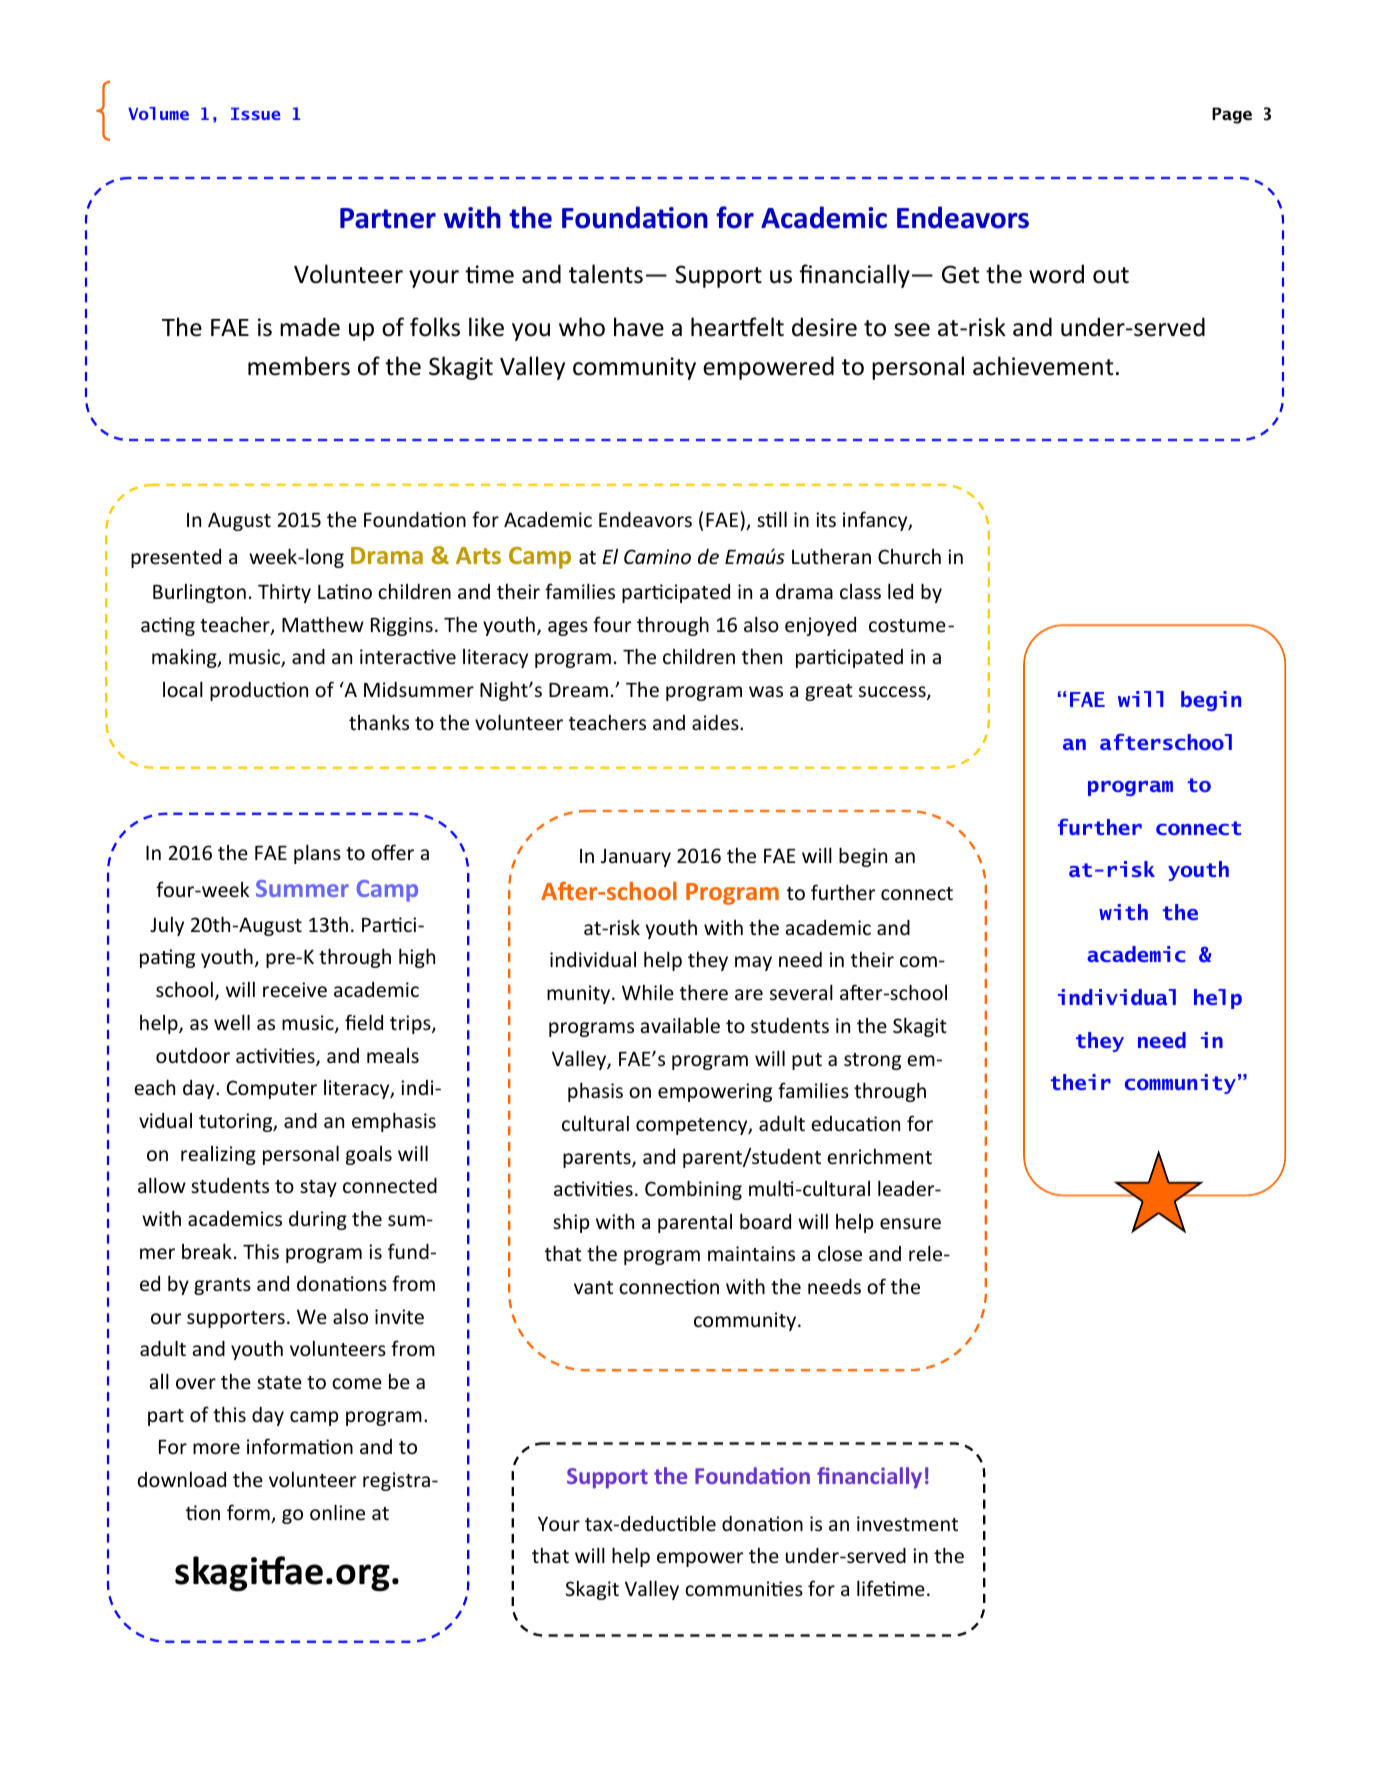 Image resolution: width=1376 pixels, height=1781 pixels. I want to click on Computer, so click(272, 1089).
